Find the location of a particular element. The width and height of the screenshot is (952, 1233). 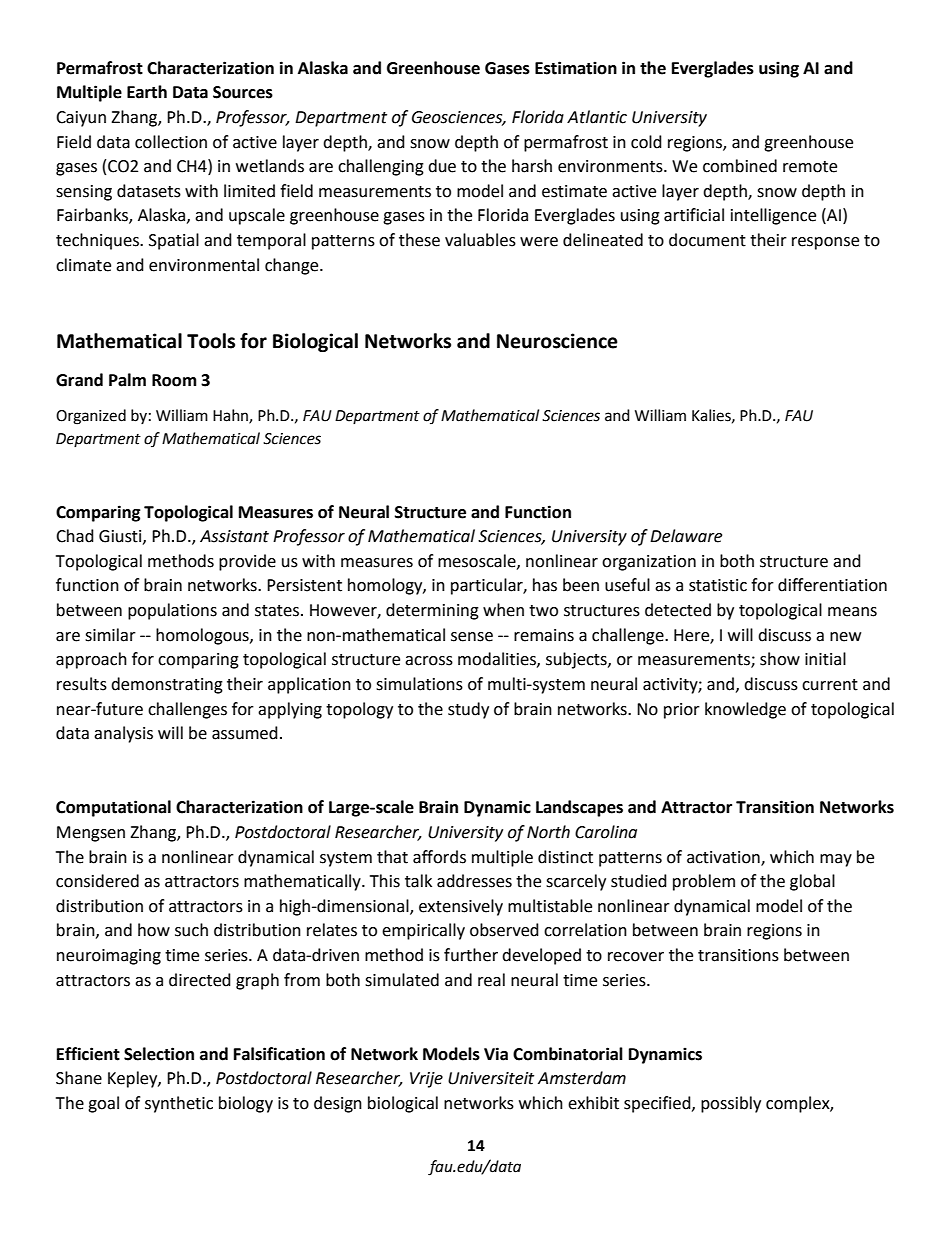

combined is located at coordinates (740, 166).
